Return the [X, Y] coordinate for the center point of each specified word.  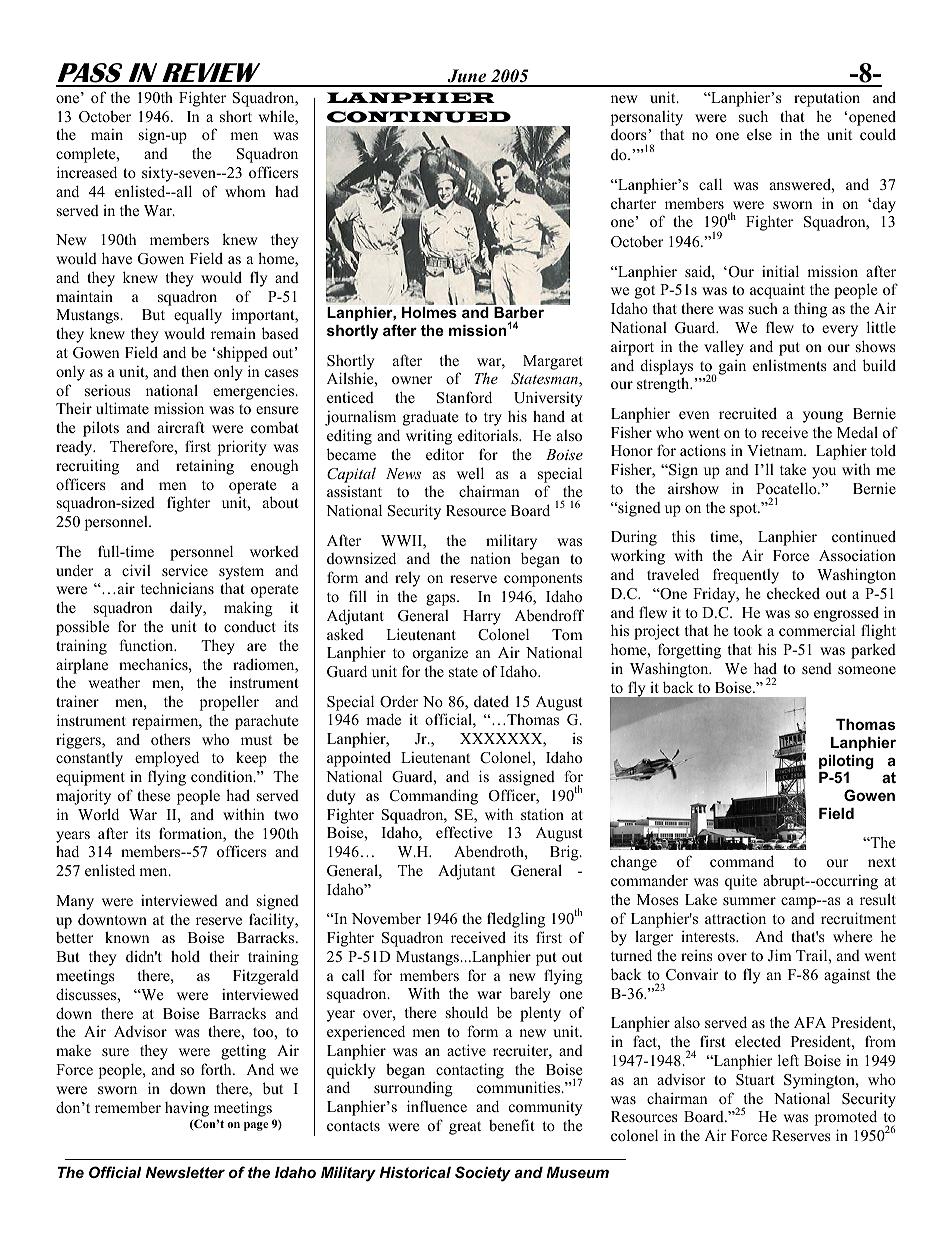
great [465, 1128]
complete [87, 155]
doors [630, 134]
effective [464, 832]
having [187, 1109]
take [793, 469]
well [470, 473]
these [153, 795]
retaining [205, 467]
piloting [846, 763]
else [759, 134]
